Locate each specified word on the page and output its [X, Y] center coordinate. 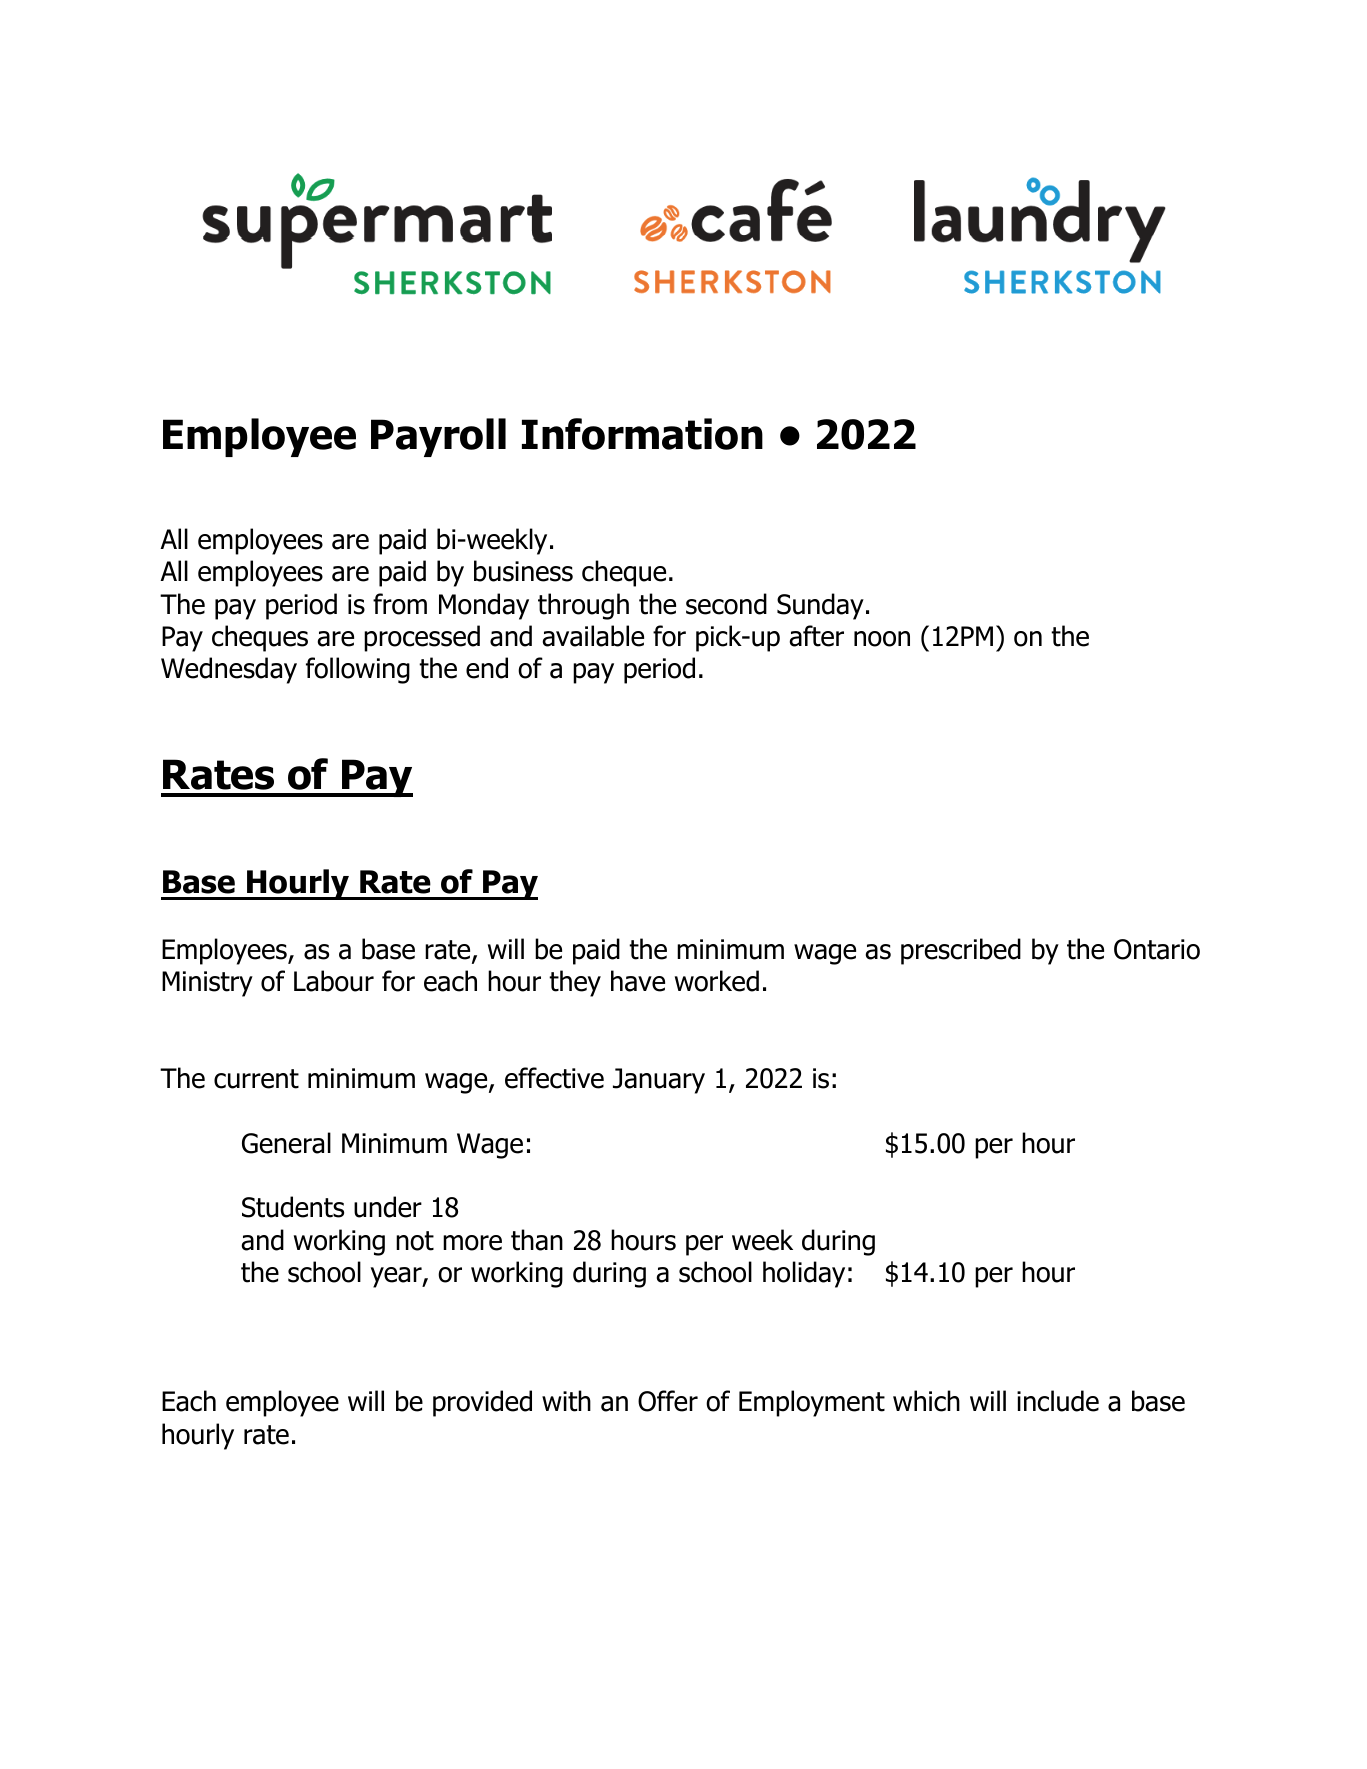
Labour [334, 981]
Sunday [820, 606]
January [659, 1081]
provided [482, 1403]
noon [882, 639]
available [593, 636]
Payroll [438, 437]
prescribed [961, 951]
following [358, 670]
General [286, 1143]
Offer [668, 1401]
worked [717, 981]
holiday [804, 1274]
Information [642, 434]
